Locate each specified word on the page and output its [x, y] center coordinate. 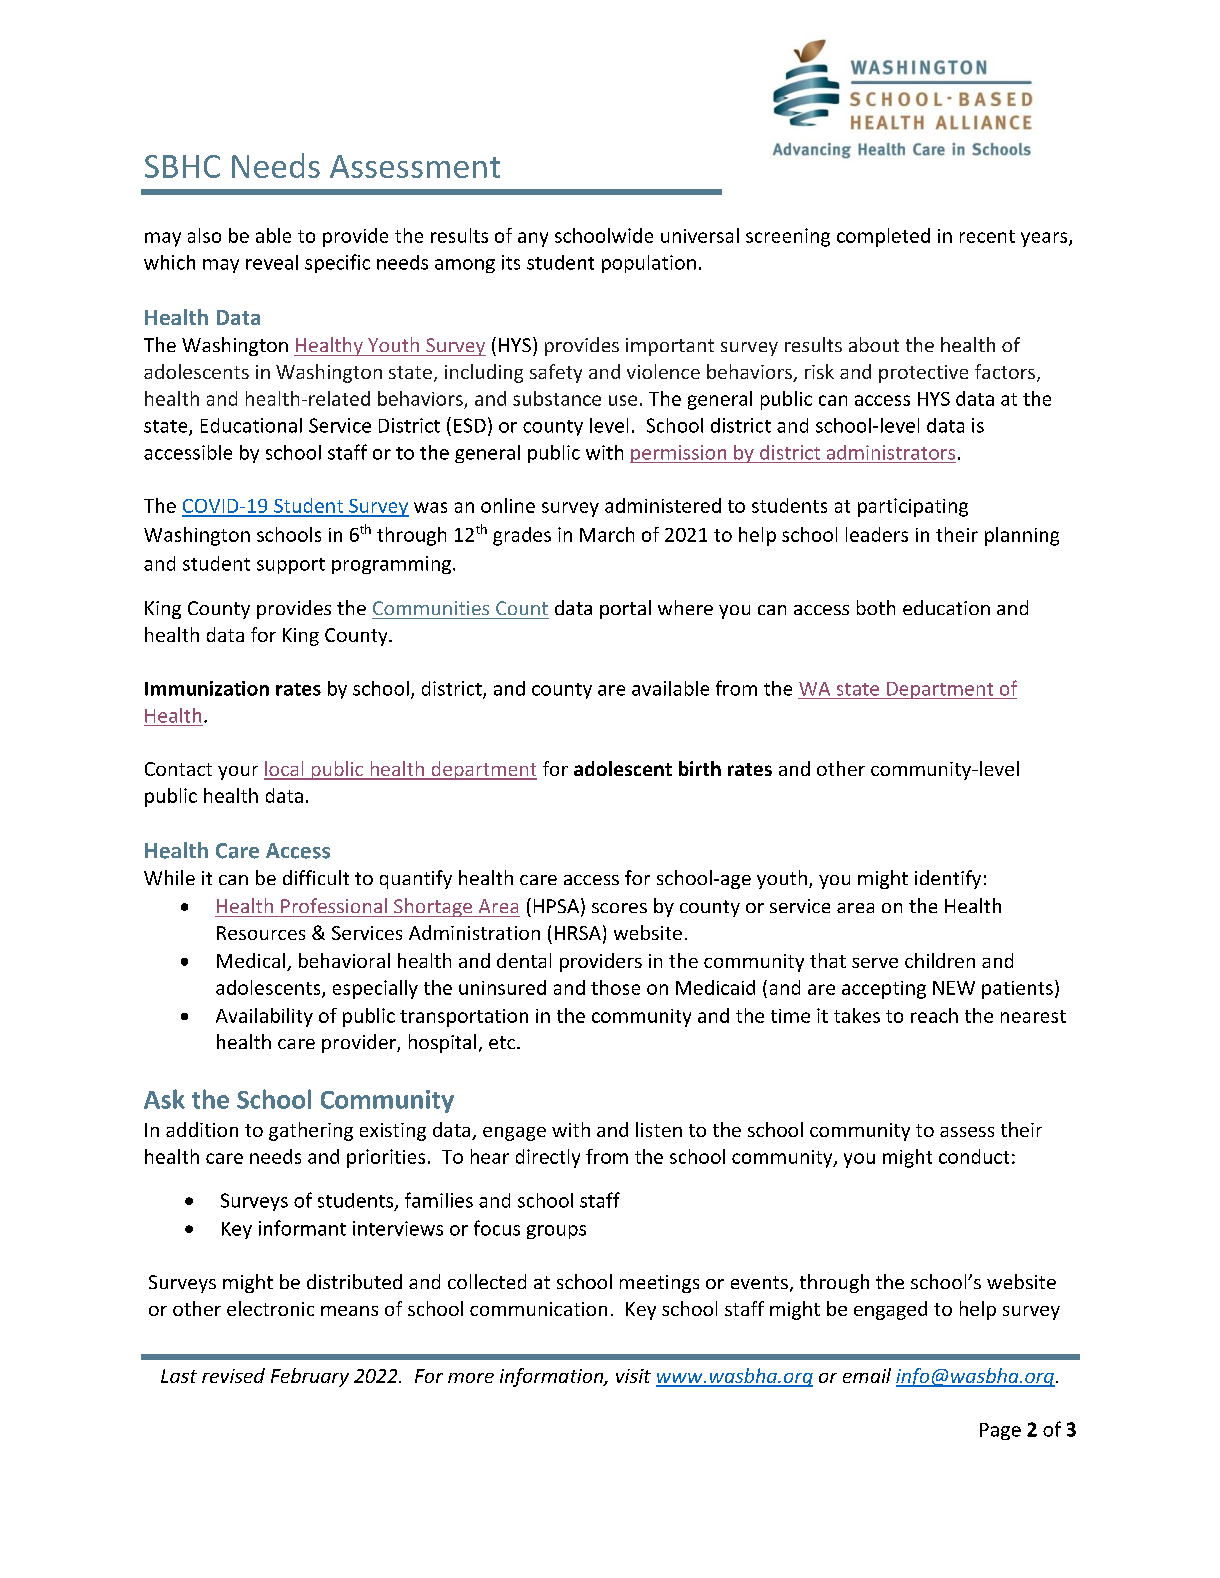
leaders [877, 534]
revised [233, 1375]
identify [948, 879]
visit [633, 1376]
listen [659, 1129]
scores [619, 908]
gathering [311, 1131]
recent [987, 236]
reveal [272, 262]
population [649, 264]
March [607, 534]
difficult [316, 877]
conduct [974, 1156]
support [291, 566]
